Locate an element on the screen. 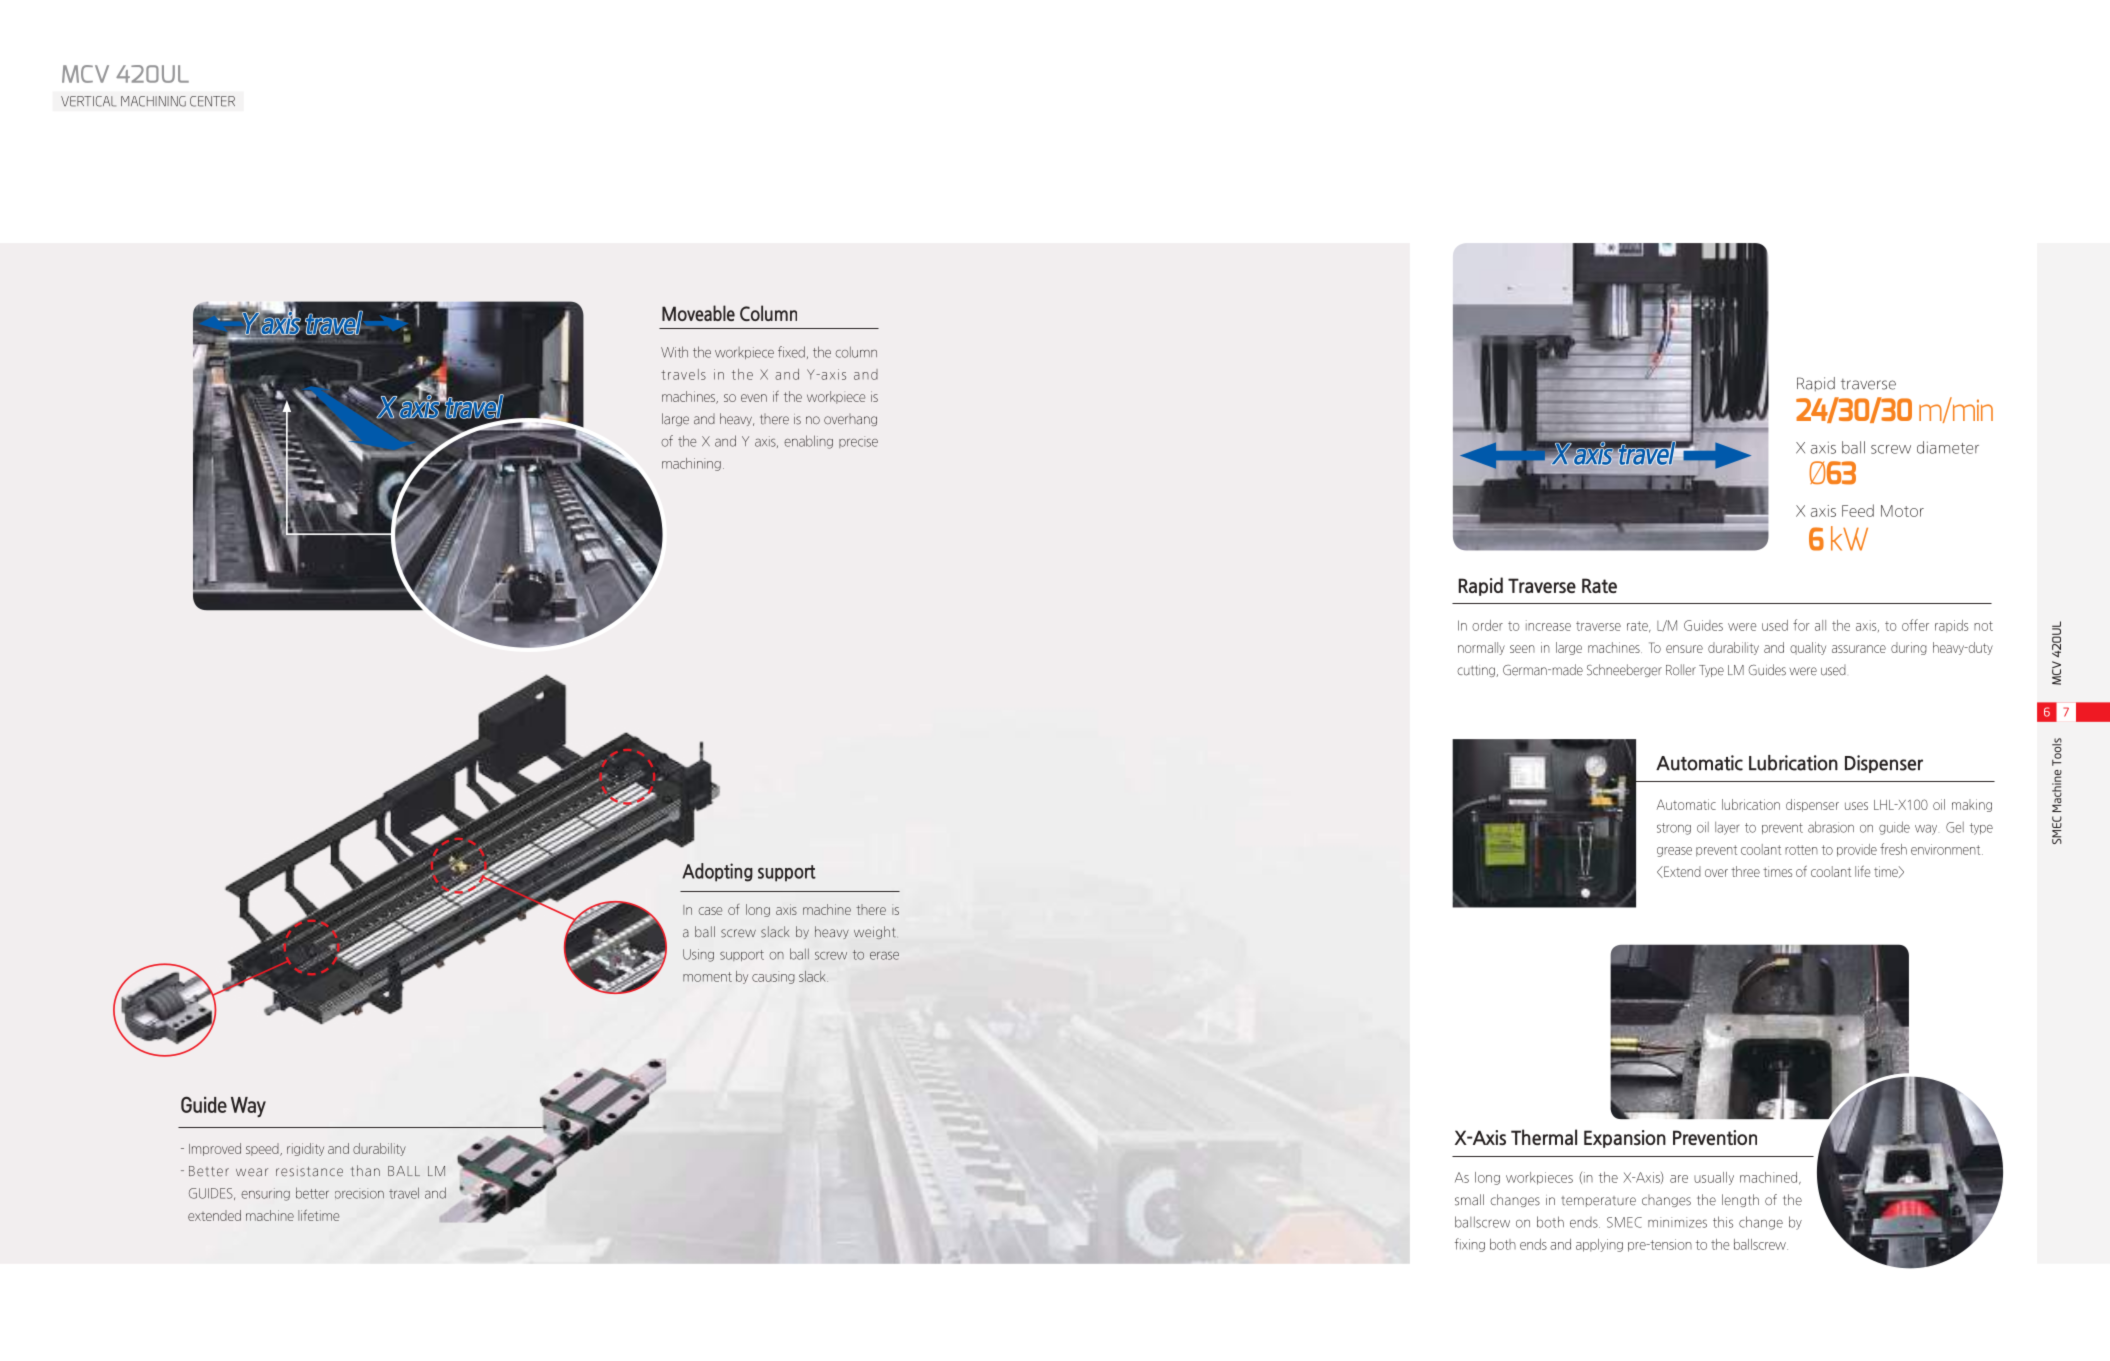 This screenshot has width=2110, height=1361. precision is located at coordinates (359, 1193).
